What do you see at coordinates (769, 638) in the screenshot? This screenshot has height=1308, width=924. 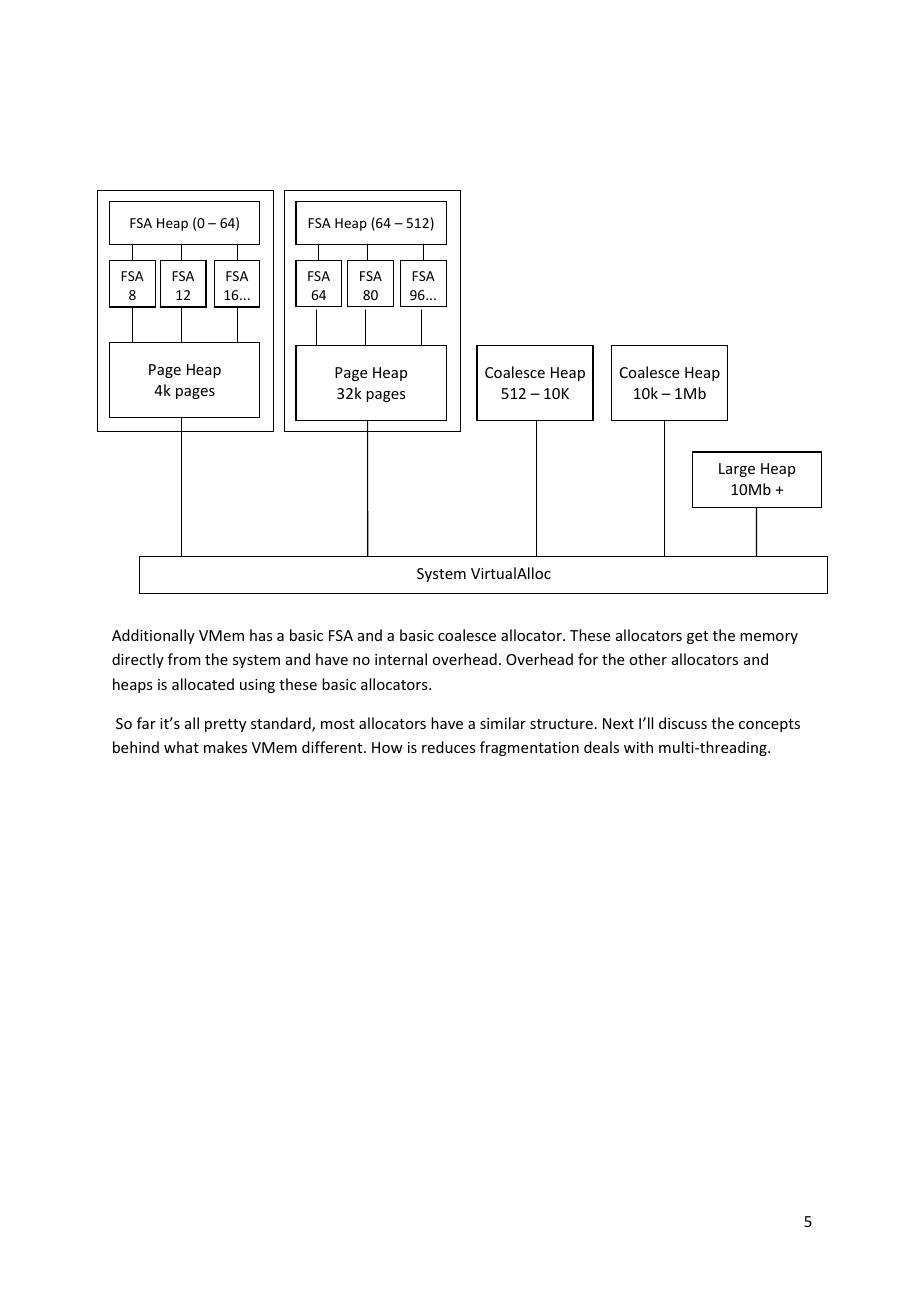 I see `memory` at bounding box center [769, 638].
